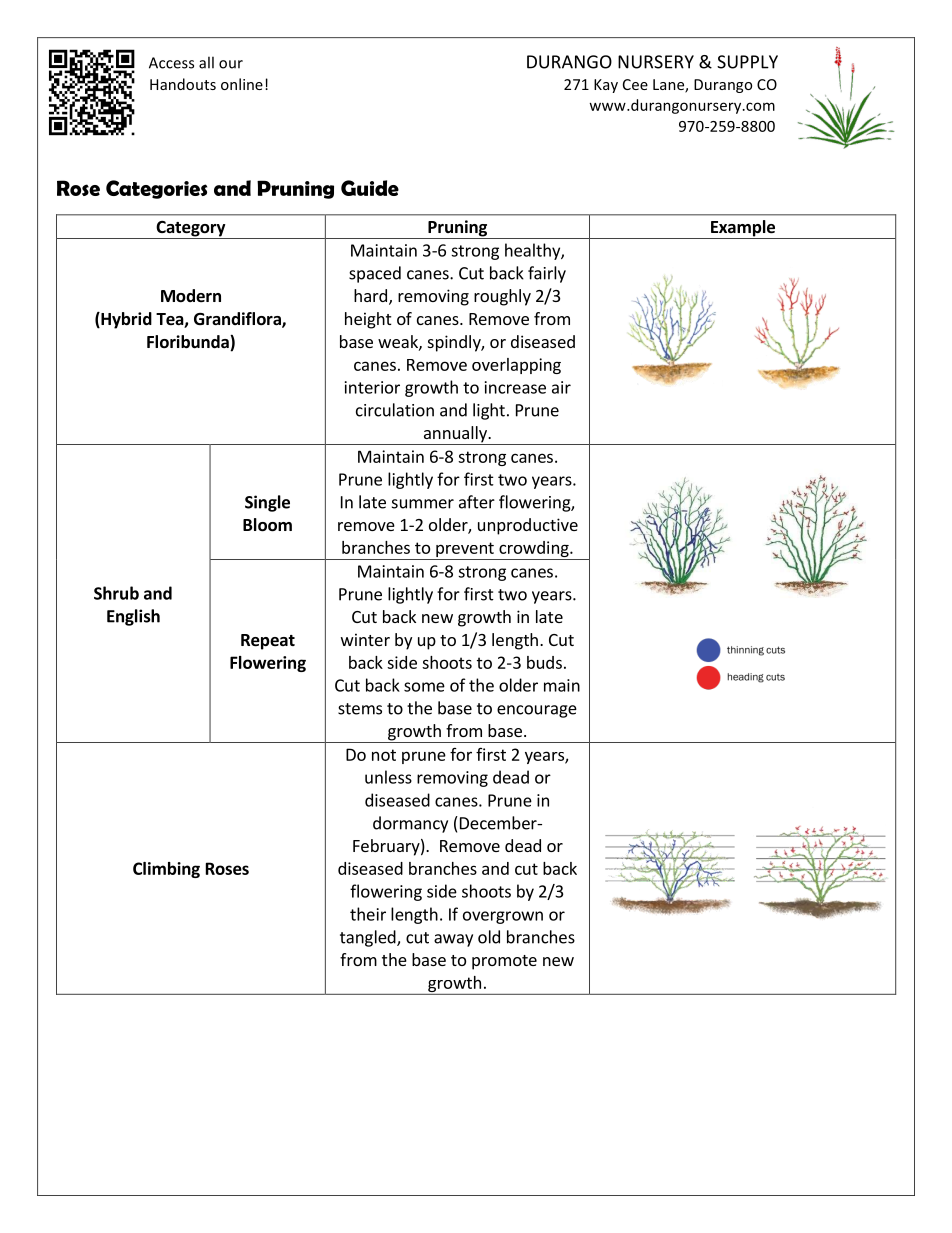 The image size is (952, 1233). I want to click on Handouts, so click(183, 84).
